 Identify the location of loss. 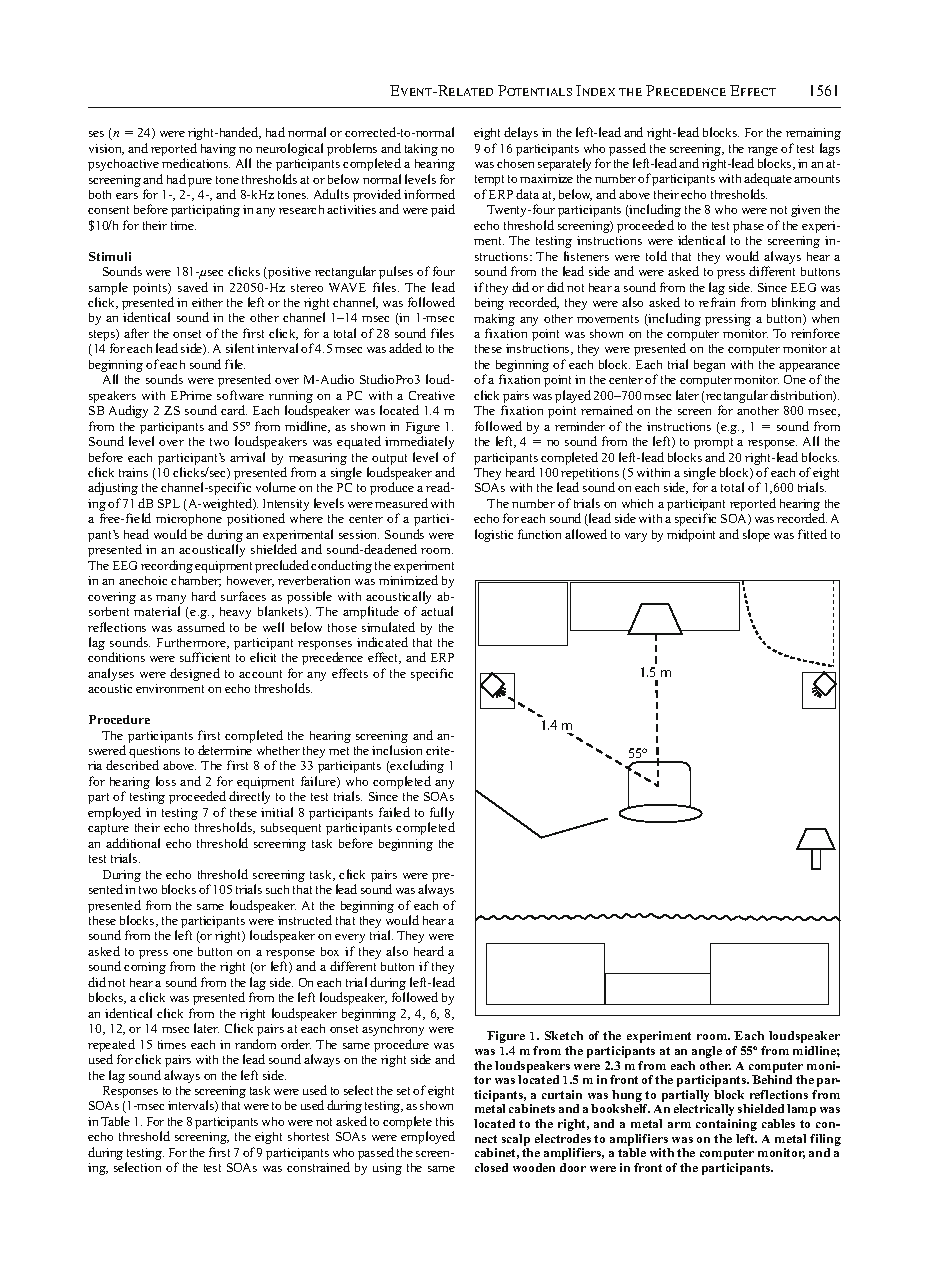
(166, 781).
